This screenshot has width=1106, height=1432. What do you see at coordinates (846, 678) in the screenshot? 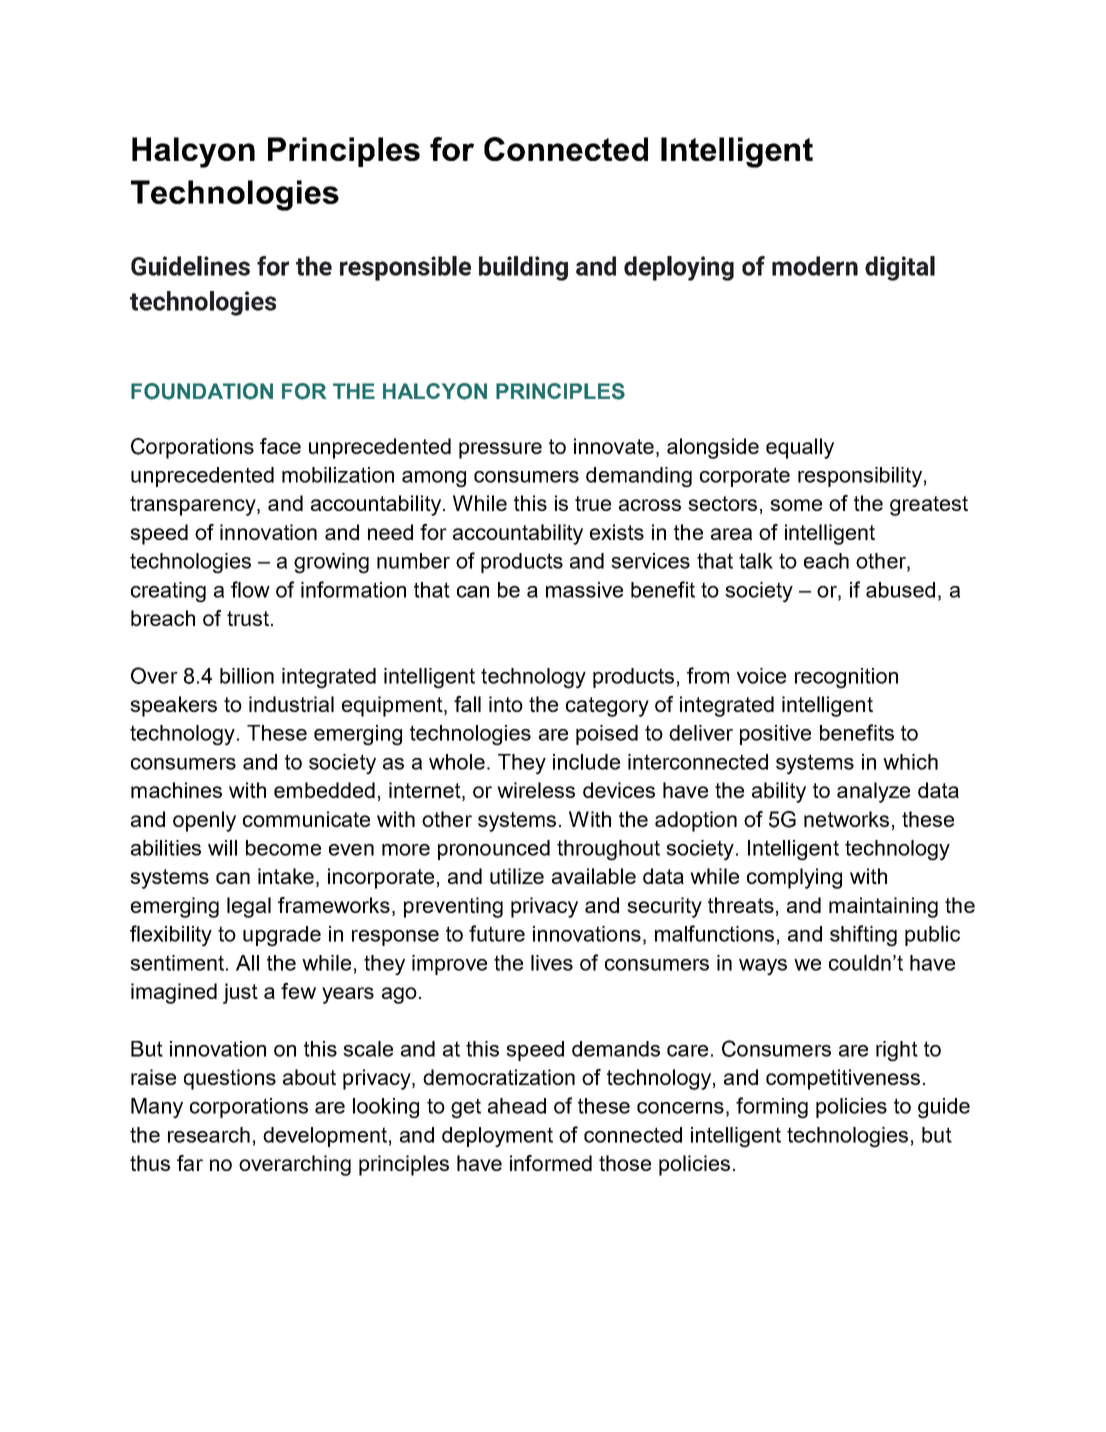
I see `recognition` at bounding box center [846, 678].
